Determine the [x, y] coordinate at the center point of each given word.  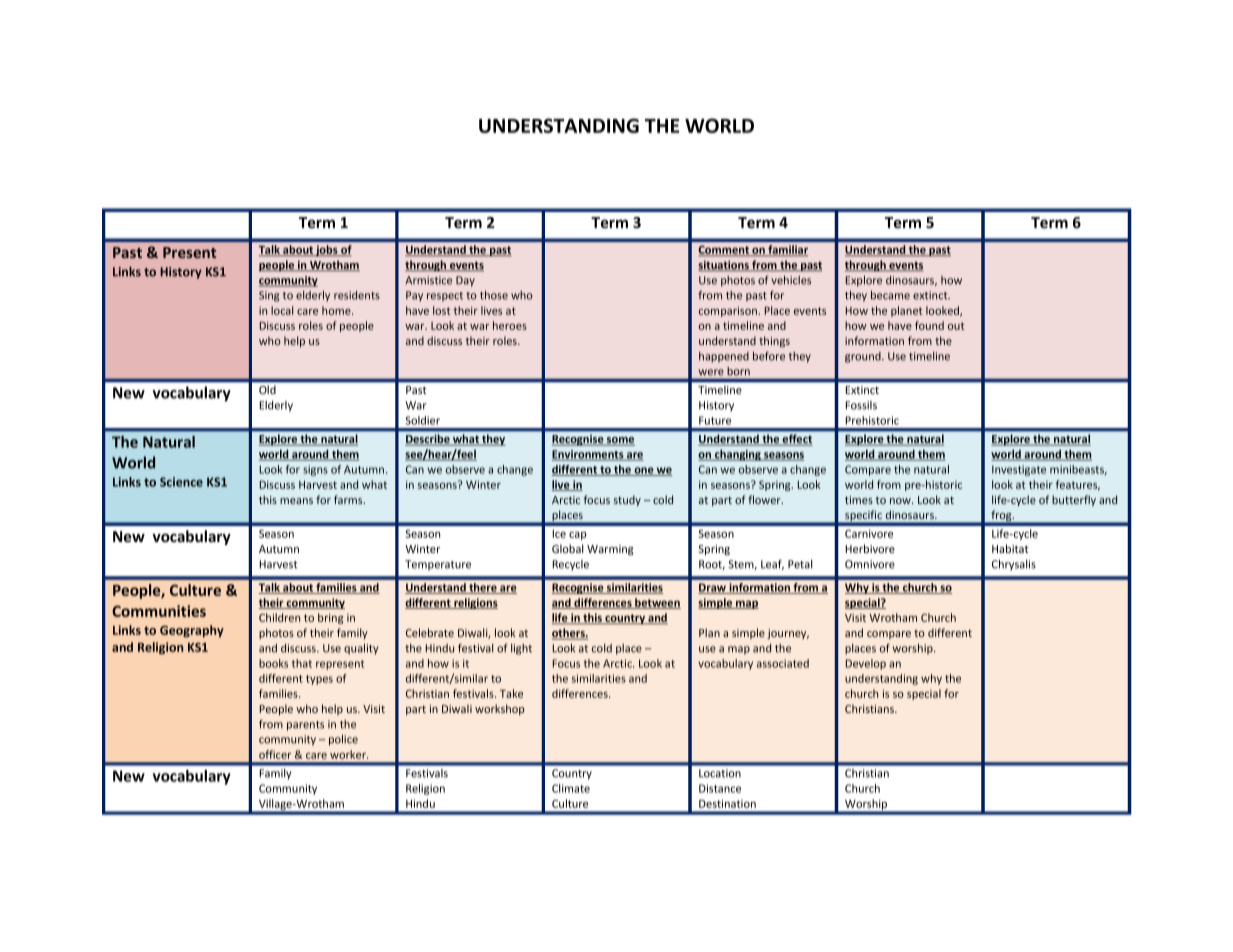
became [890, 295]
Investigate [1019, 470]
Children [279, 617]
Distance [720, 788]
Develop [866, 664]
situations [724, 266]
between [657, 603]
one [644, 471]
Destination [727, 803]
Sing [269, 296]
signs [315, 470]
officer [275, 754]
